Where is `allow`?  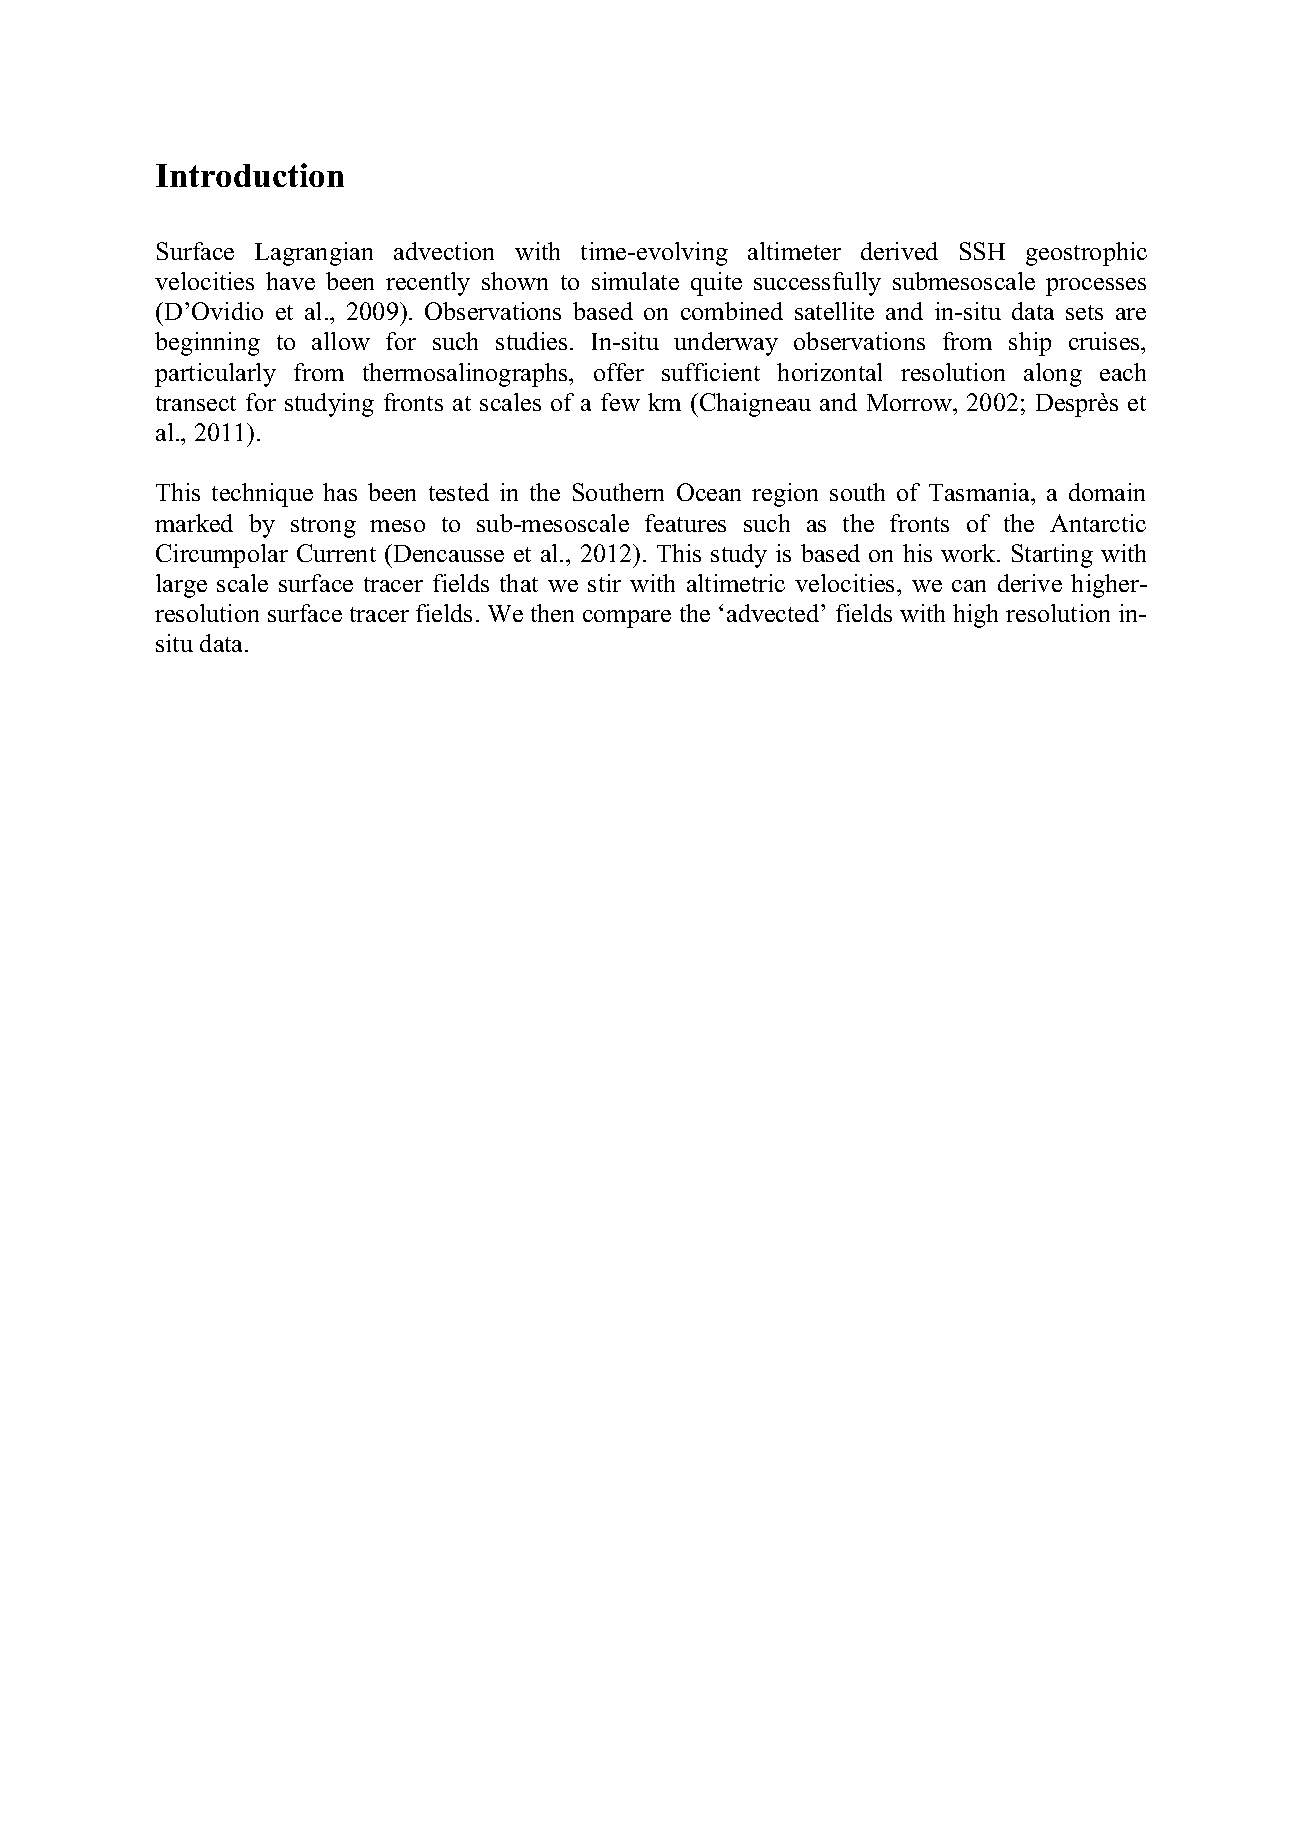
allow is located at coordinates (341, 341).
